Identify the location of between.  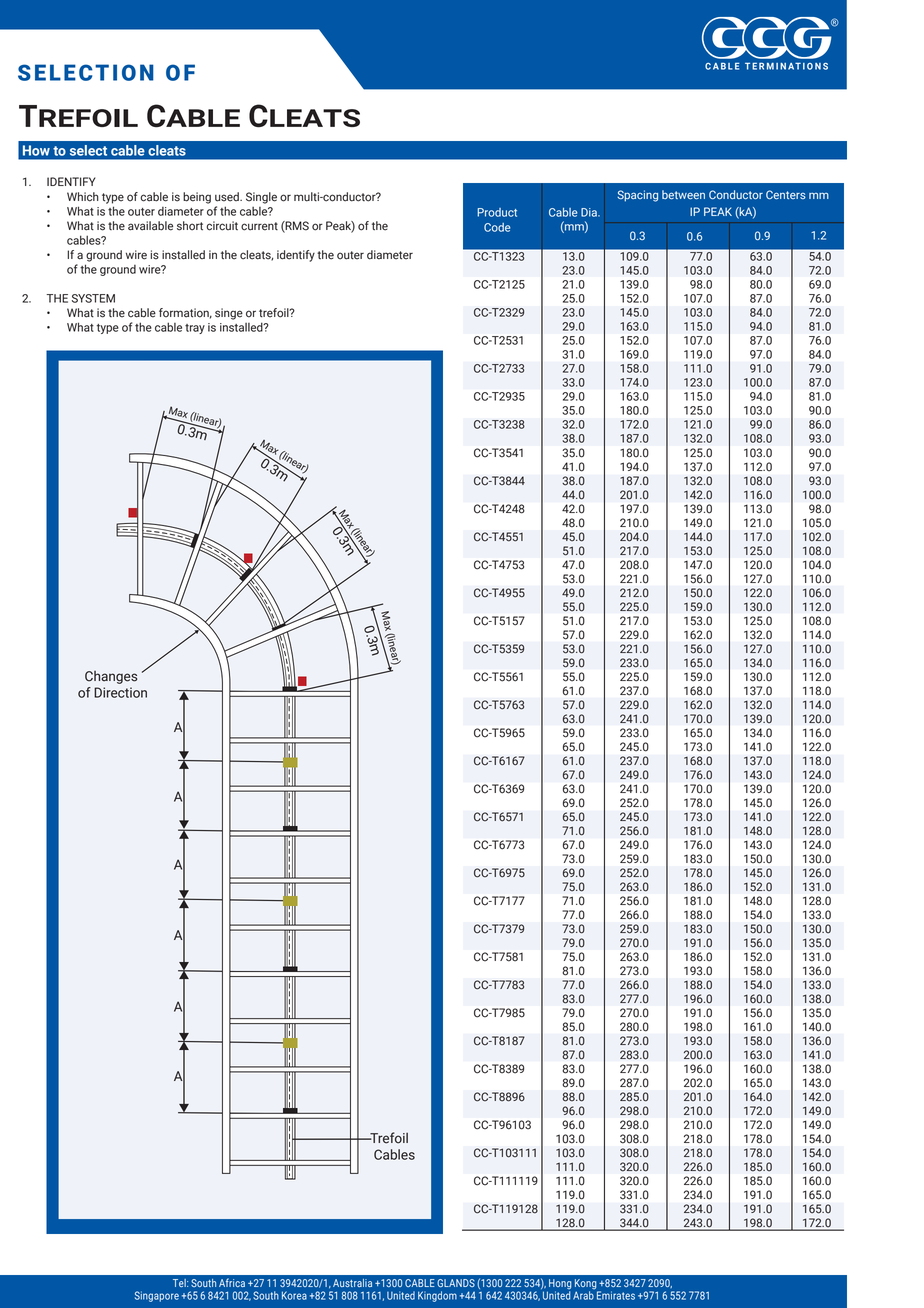
(683, 194).
